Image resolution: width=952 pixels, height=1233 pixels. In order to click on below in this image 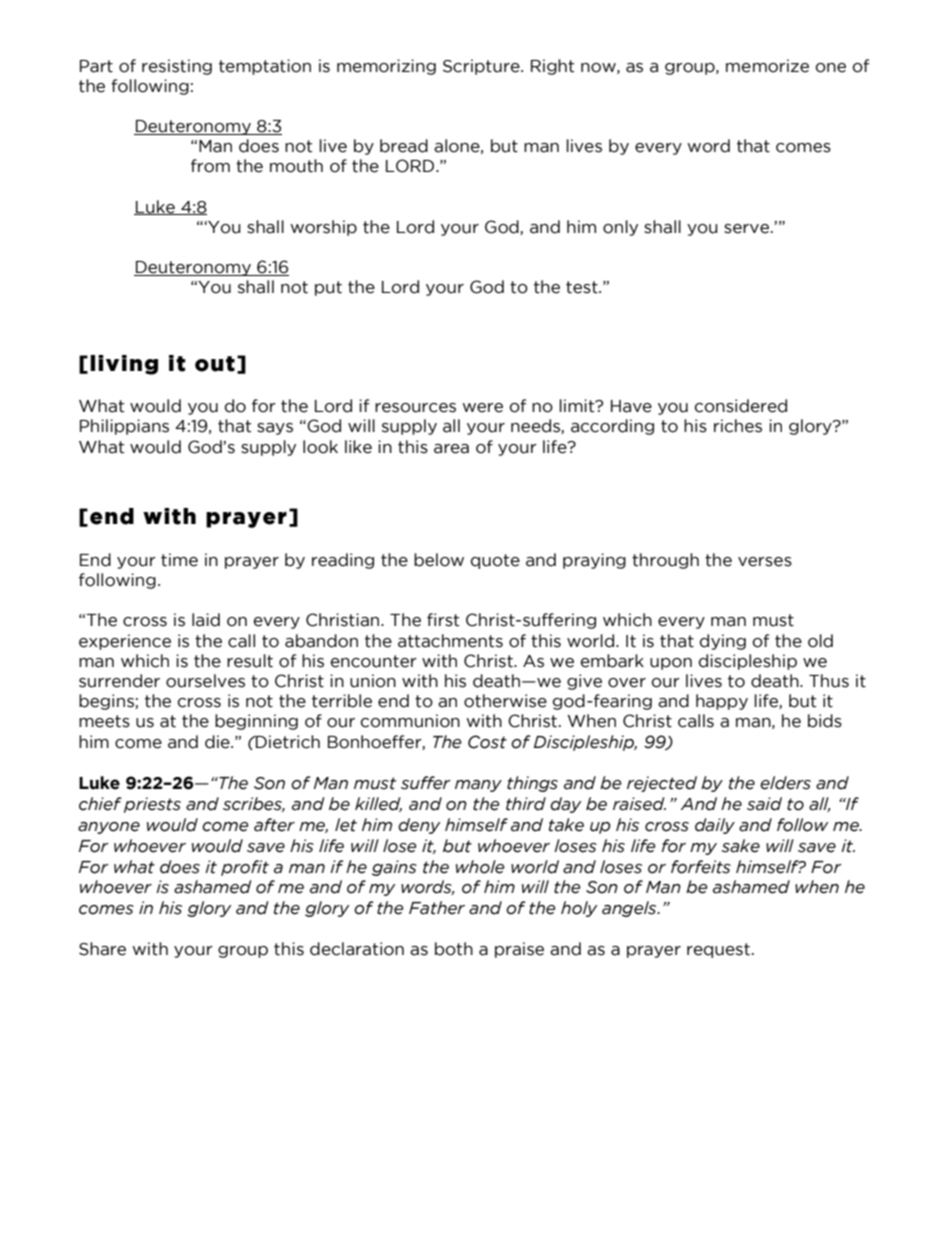, I will do `click(439, 560)`.
